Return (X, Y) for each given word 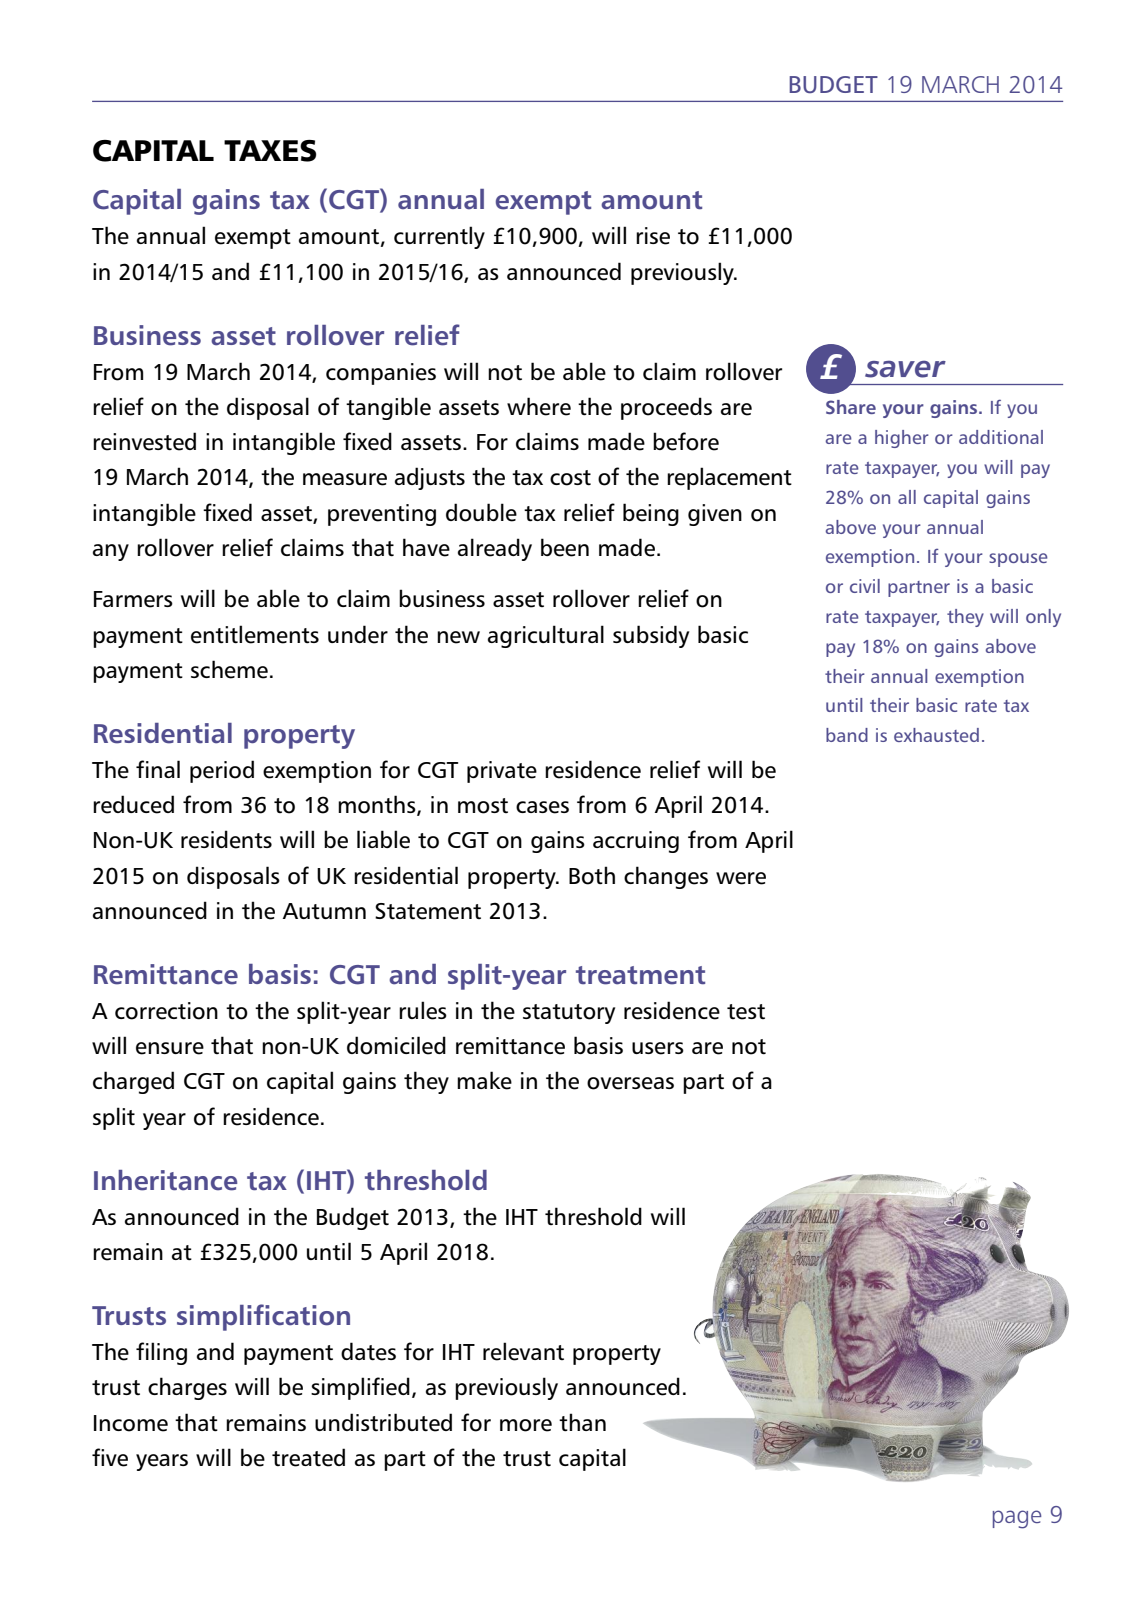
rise (653, 236)
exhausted (936, 735)
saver (905, 369)
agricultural (546, 636)
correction (166, 1011)
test (746, 1012)
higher (902, 439)
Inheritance (165, 1180)
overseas (630, 1083)
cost (570, 478)
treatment (640, 975)
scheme (229, 669)
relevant (523, 1351)
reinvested (144, 441)
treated (308, 1457)
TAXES (270, 151)
